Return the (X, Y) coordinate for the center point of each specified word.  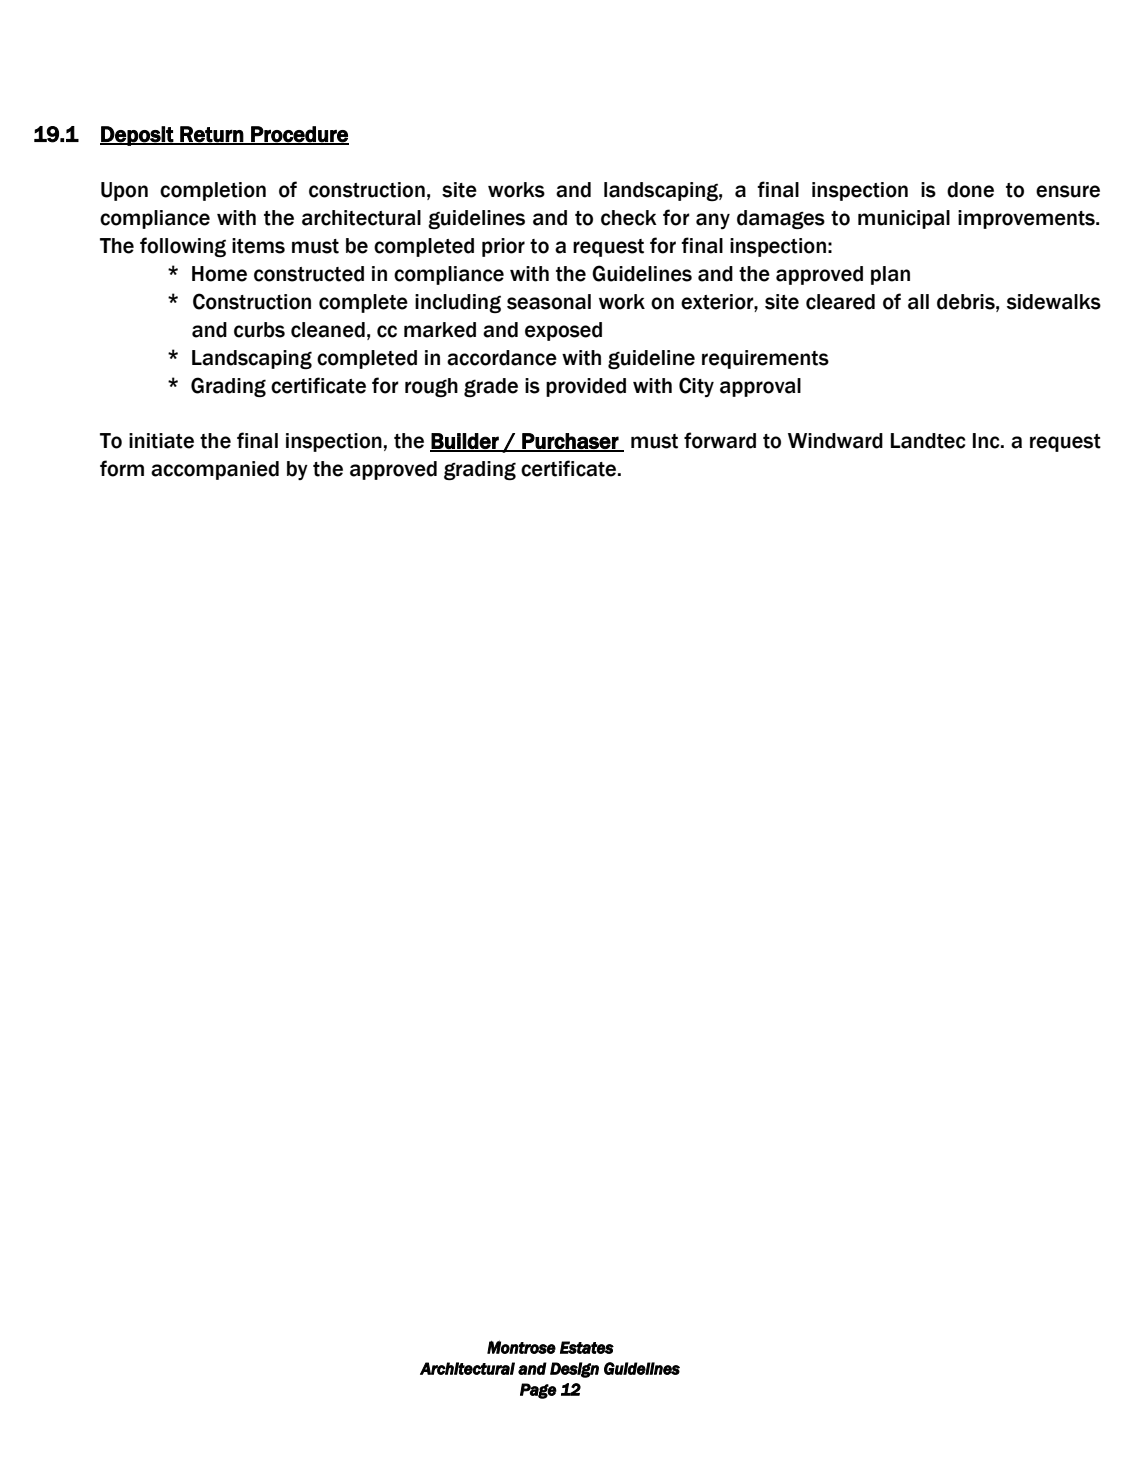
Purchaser (570, 442)
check (629, 218)
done (970, 190)
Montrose (521, 1347)
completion (213, 191)
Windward (835, 441)
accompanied (215, 470)
